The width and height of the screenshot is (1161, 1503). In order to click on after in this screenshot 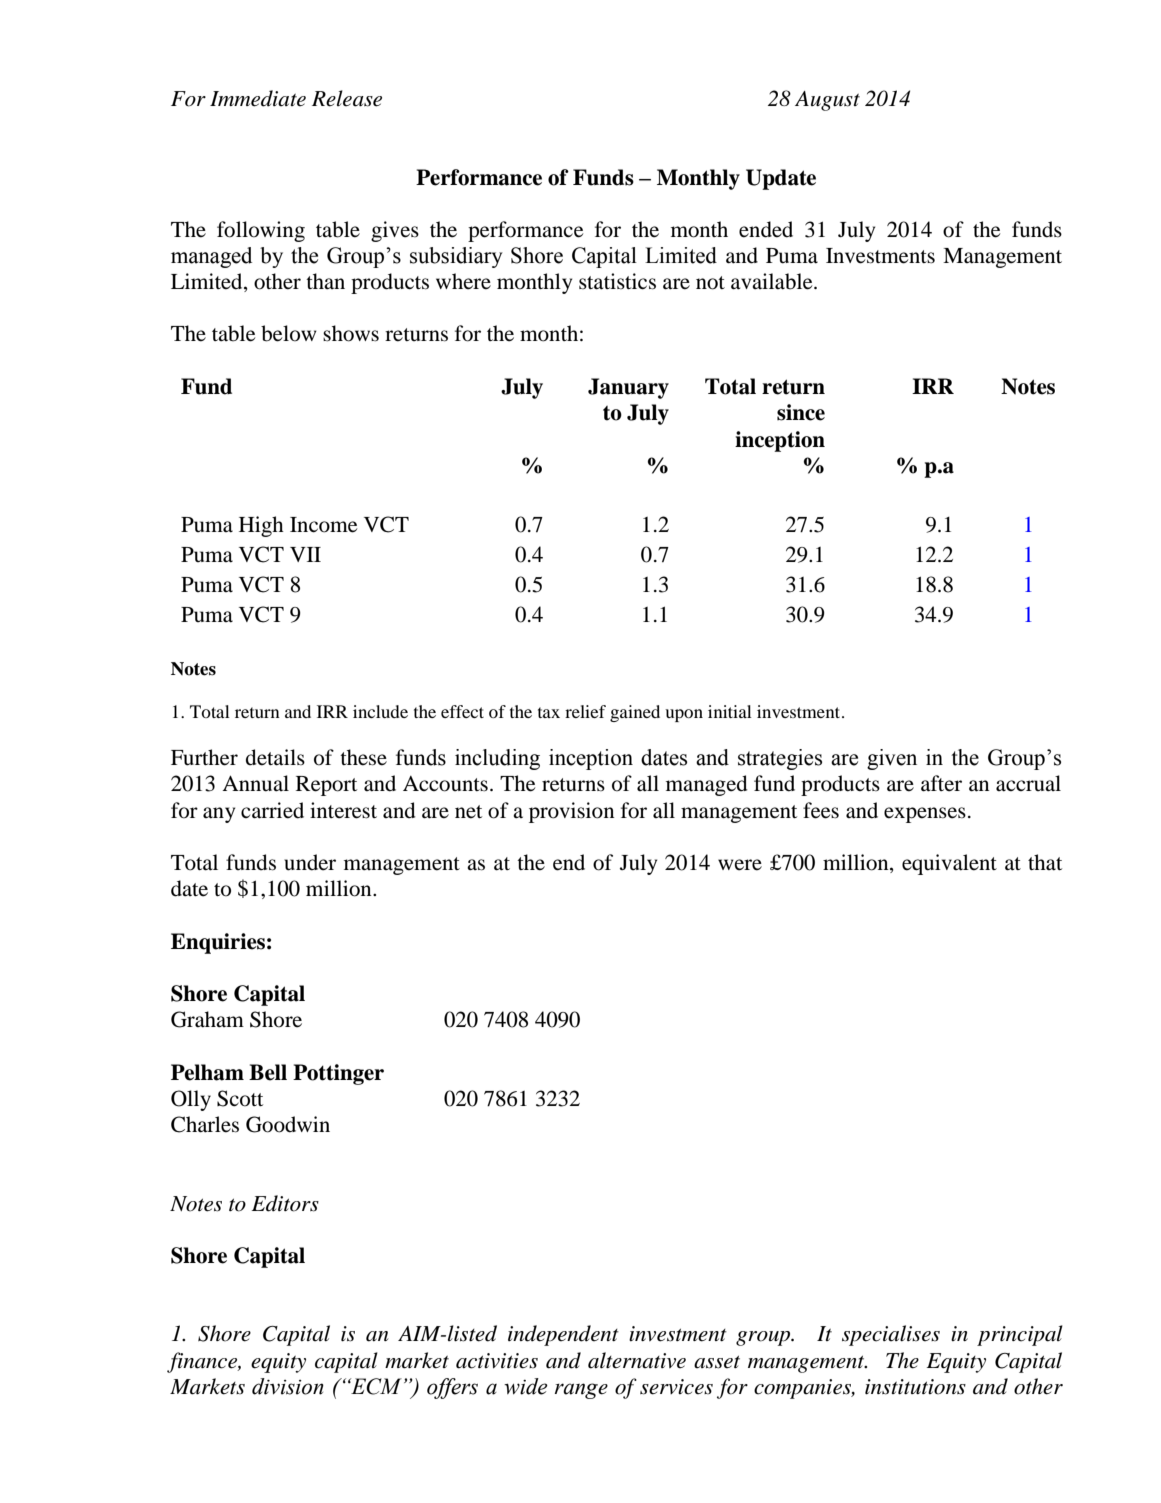, I will do `click(941, 783)`.
